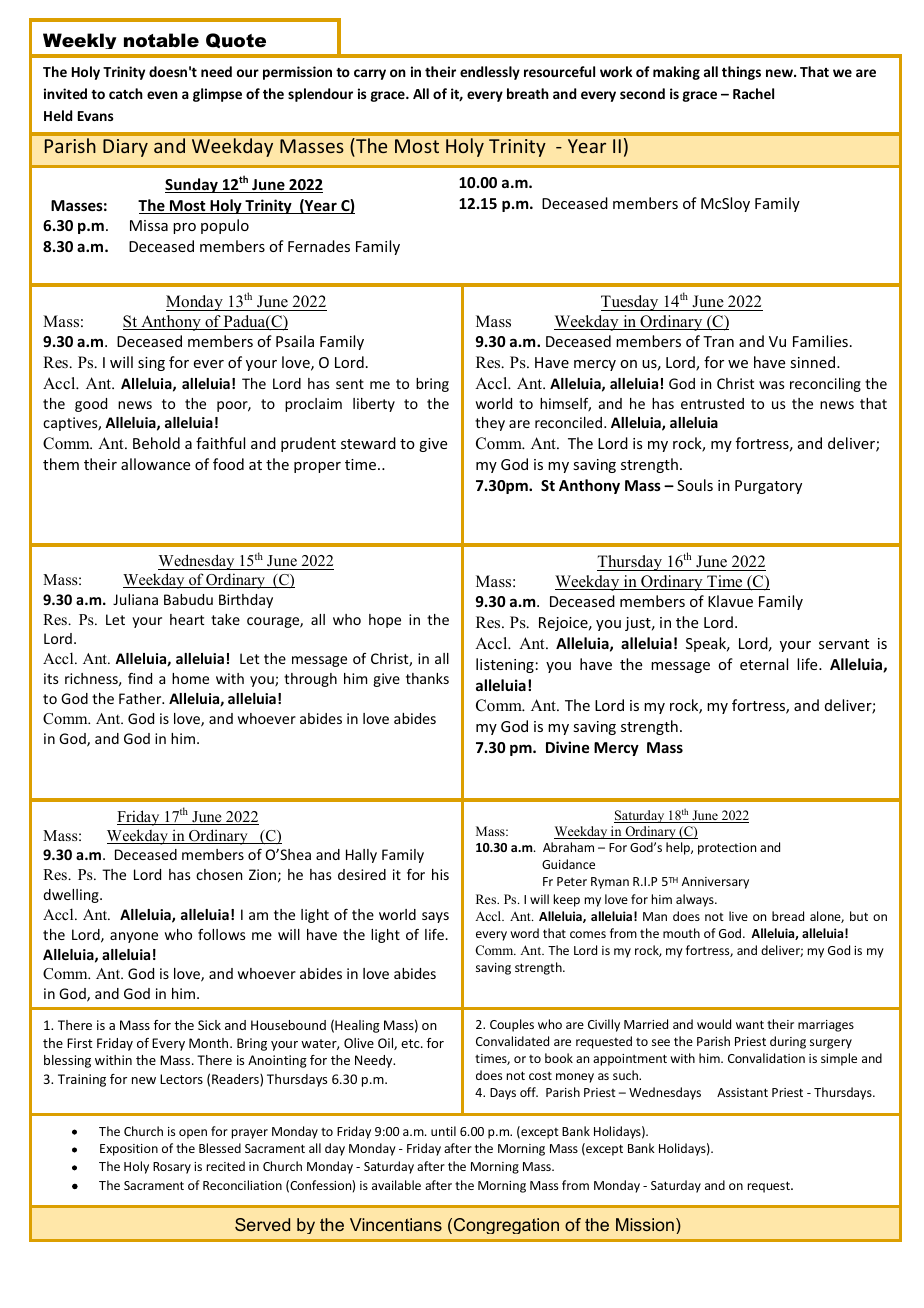  I want to click on anyone, so click(134, 937).
